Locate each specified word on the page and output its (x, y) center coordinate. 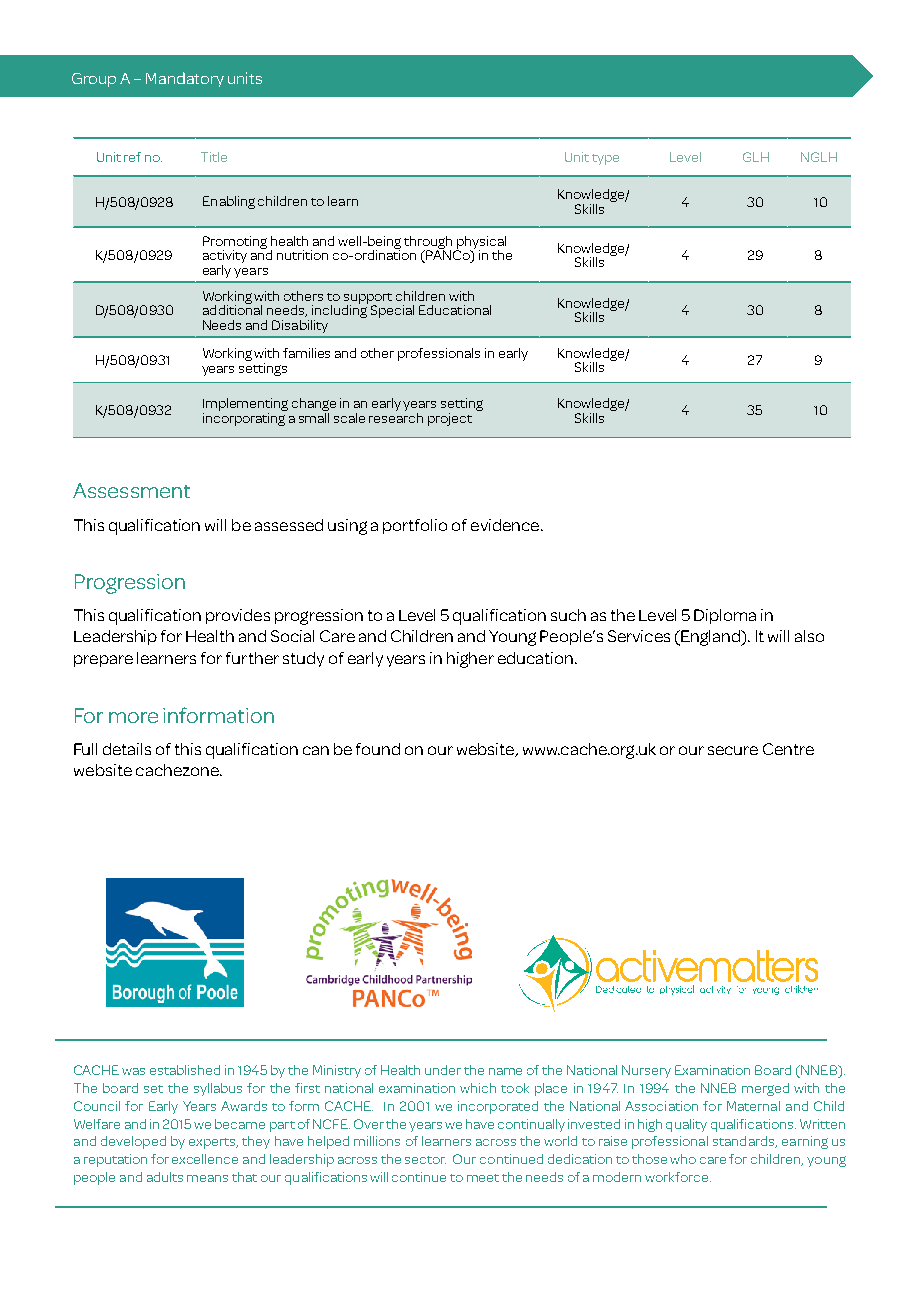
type (605, 159)
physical (481, 243)
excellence (205, 1159)
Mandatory (185, 79)
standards (745, 1142)
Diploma (725, 616)
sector (425, 1160)
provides (238, 616)
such (568, 615)
